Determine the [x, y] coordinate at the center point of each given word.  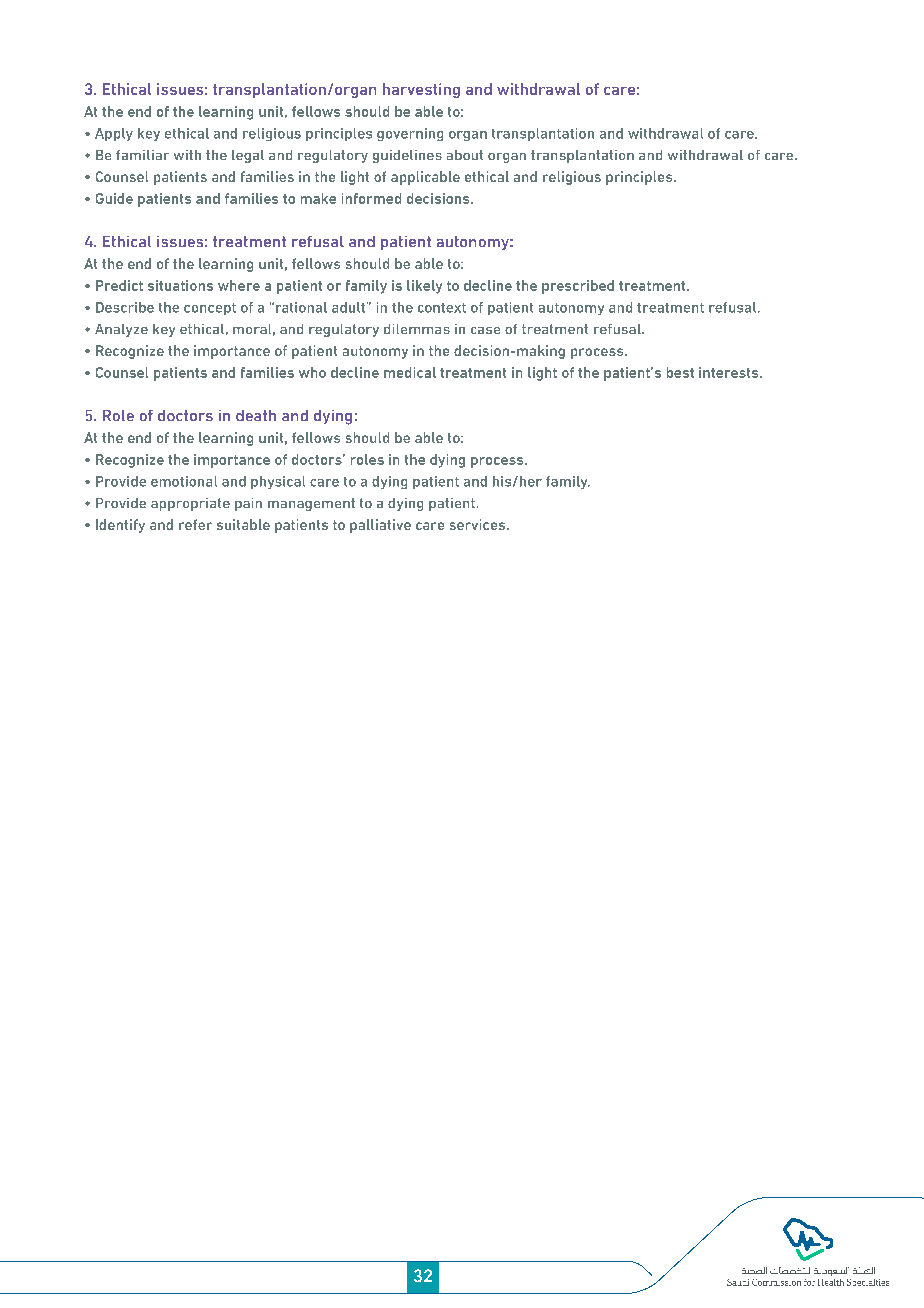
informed [371, 198]
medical [410, 372]
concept [210, 309]
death [256, 415]
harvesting [421, 90]
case [485, 330]
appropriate [190, 504]
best [680, 372]
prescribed [578, 287]
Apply [114, 134]
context [442, 308]
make [318, 198]
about [465, 155]
